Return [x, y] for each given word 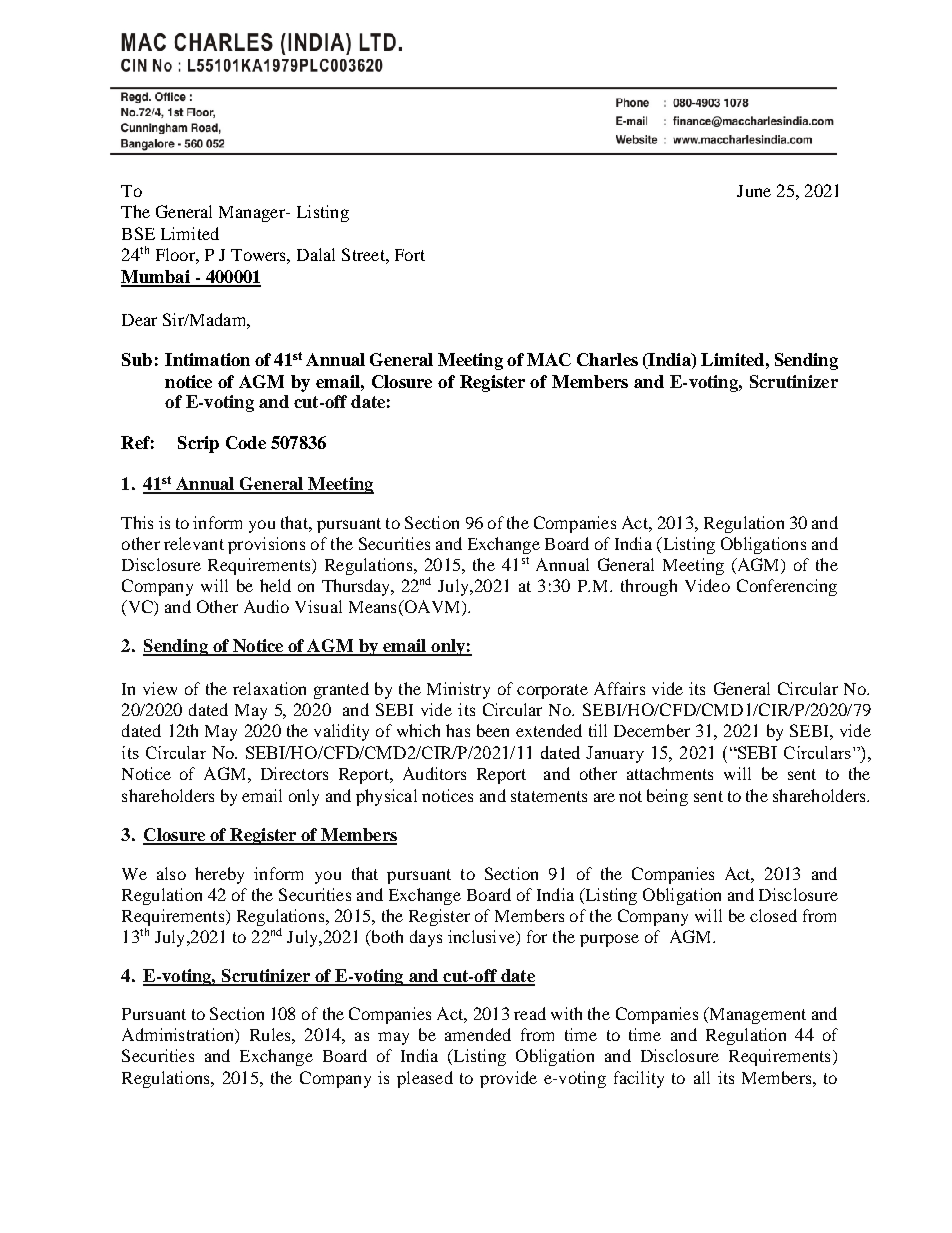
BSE [138, 233]
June [754, 191]
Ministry [458, 690]
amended [478, 1034]
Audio [266, 606]
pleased [425, 1079]
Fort [410, 255]
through [649, 587]
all [702, 1077]
